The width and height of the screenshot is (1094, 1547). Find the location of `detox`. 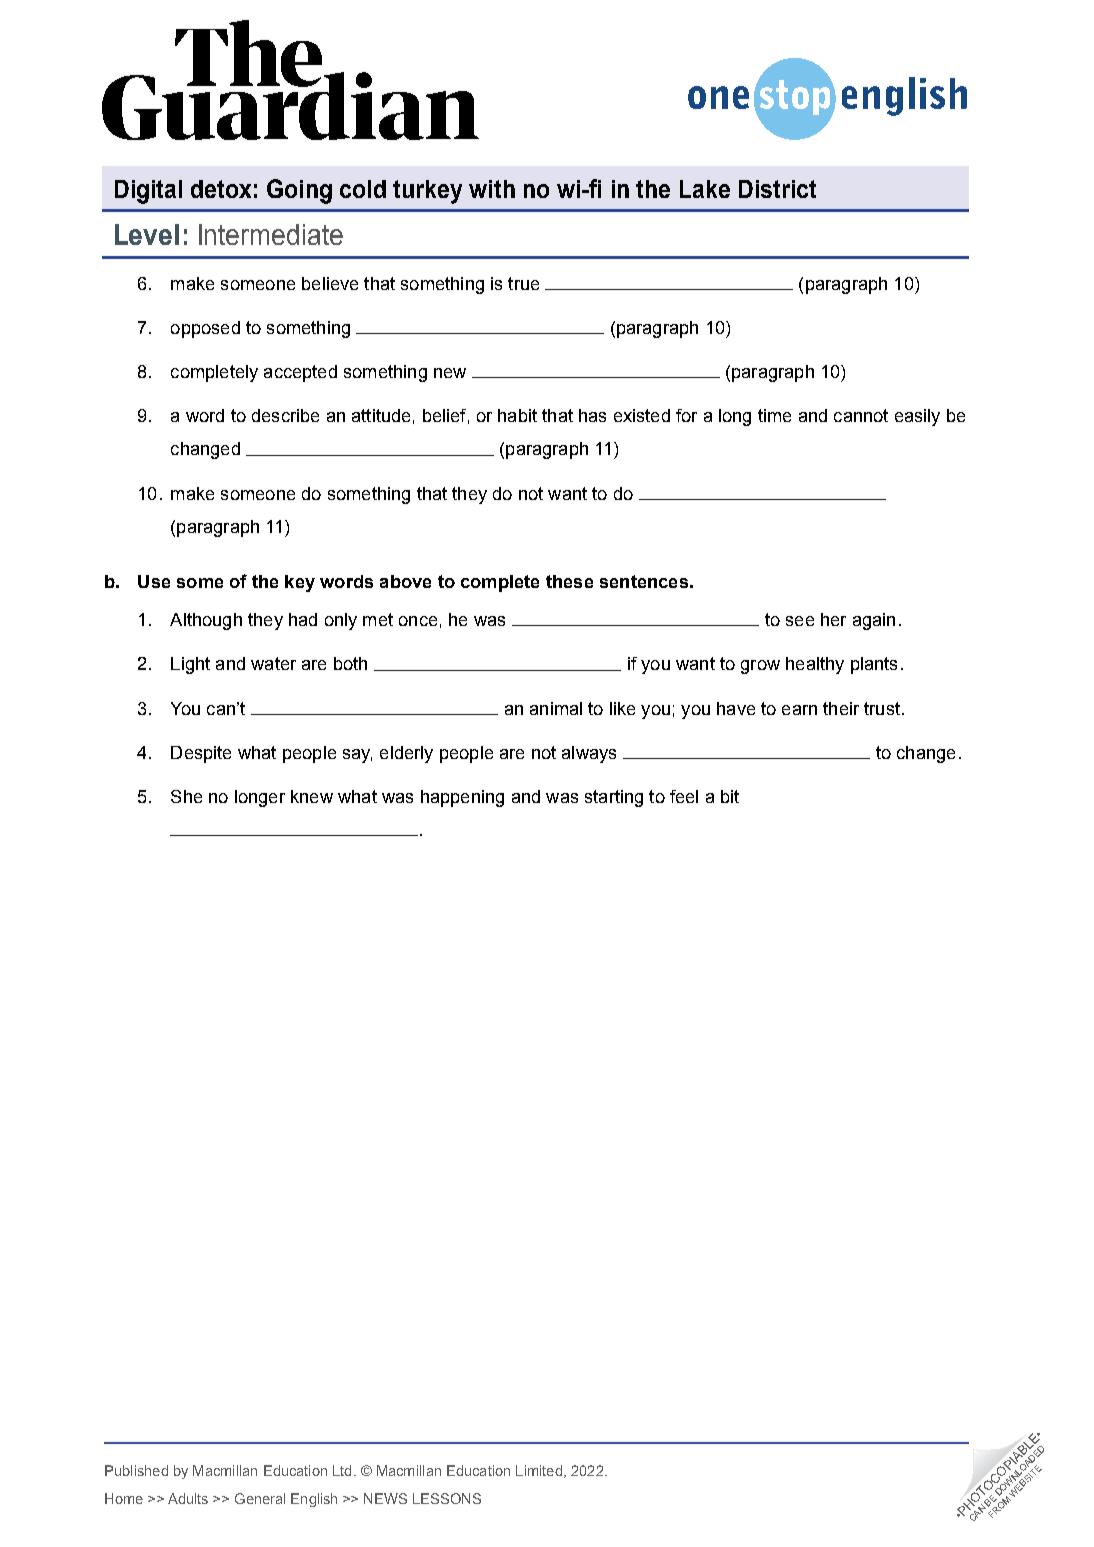

detox is located at coordinates (221, 189).
